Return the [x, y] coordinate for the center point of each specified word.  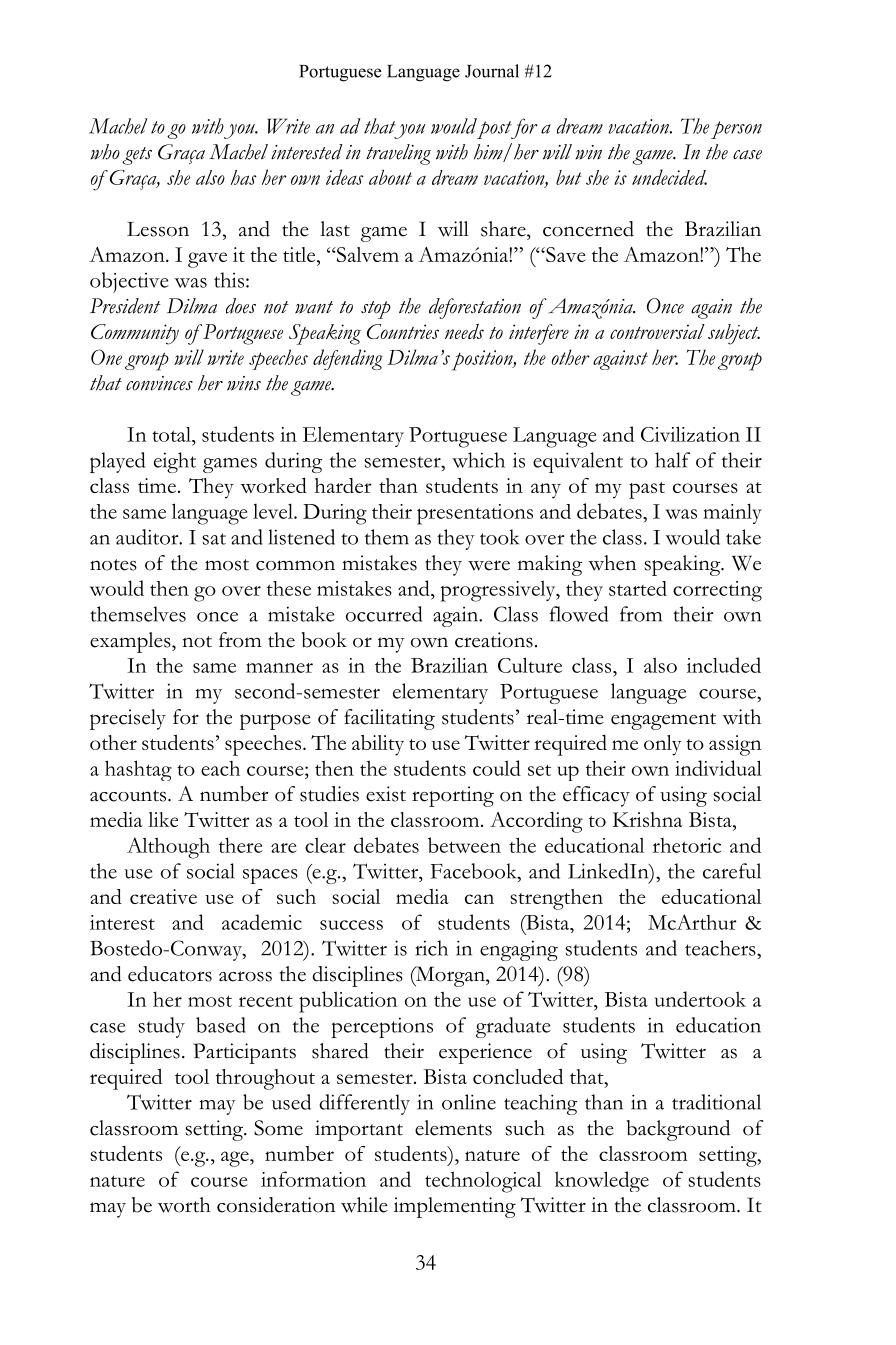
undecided [669, 177]
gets [137, 156]
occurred [384, 614]
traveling [398, 154]
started [638, 588]
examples [131, 642]
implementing [455, 1207]
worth [184, 1205]
